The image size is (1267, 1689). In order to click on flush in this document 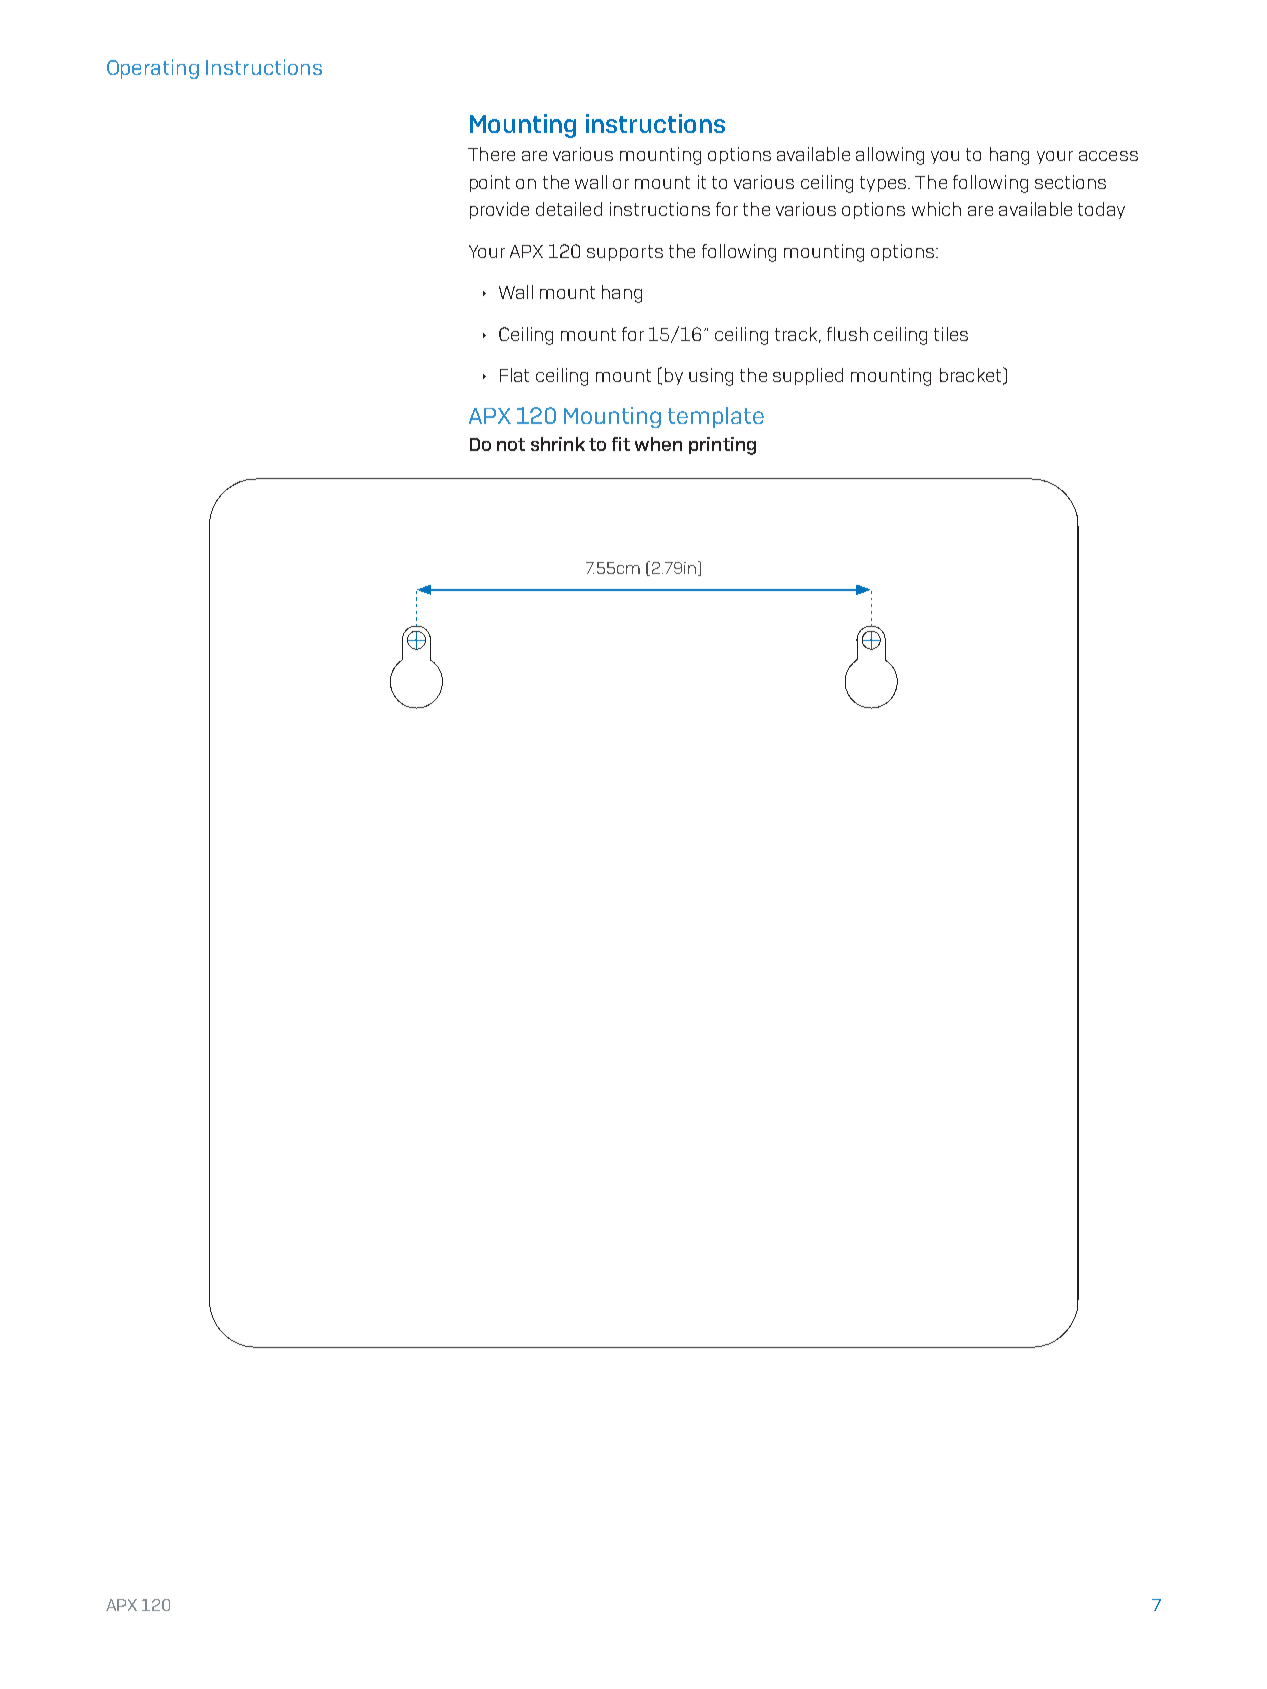, I will do `click(847, 334)`.
